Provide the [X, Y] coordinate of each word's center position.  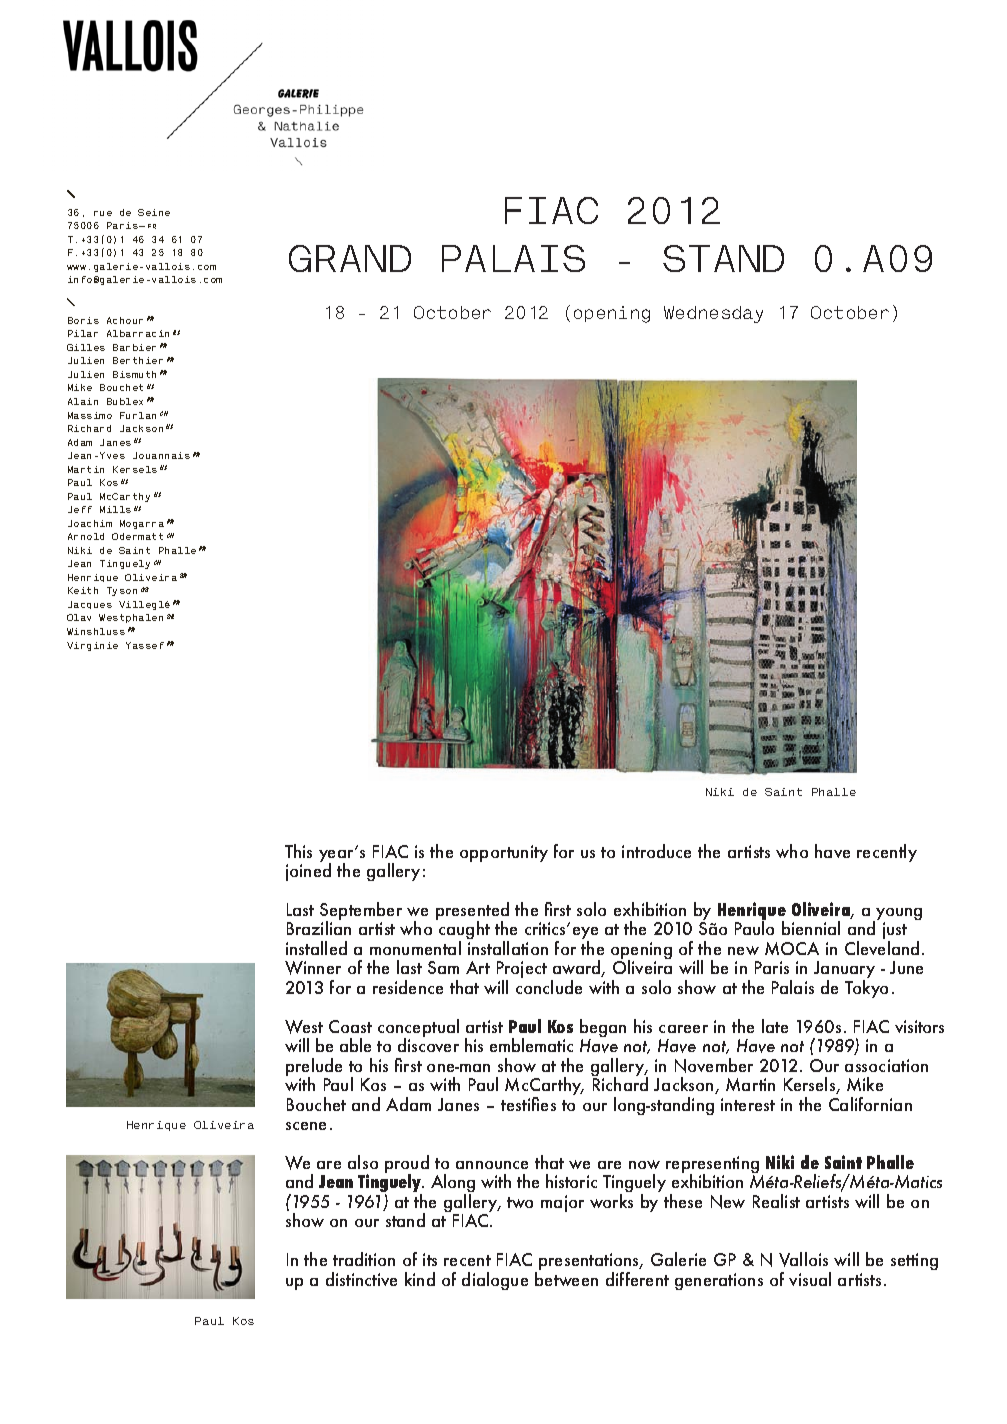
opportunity [504, 853]
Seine [154, 212]
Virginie [92, 646]
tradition [364, 1259]
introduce [656, 851]
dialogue [495, 1281]
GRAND [350, 258]
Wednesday [713, 314]
